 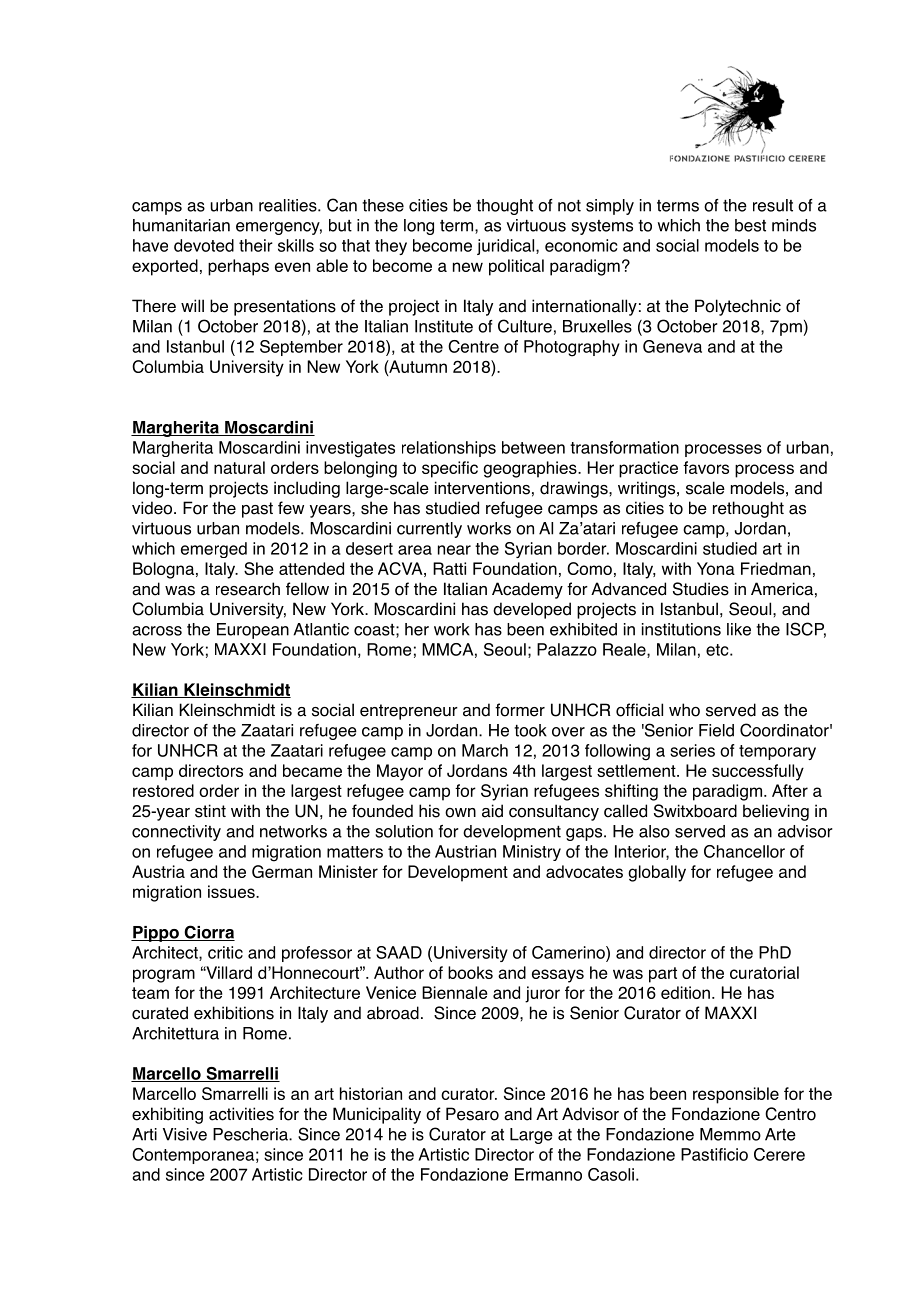 What do you see at coordinates (736, 1095) in the screenshot?
I see `responsible` at bounding box center [736, 1095].
